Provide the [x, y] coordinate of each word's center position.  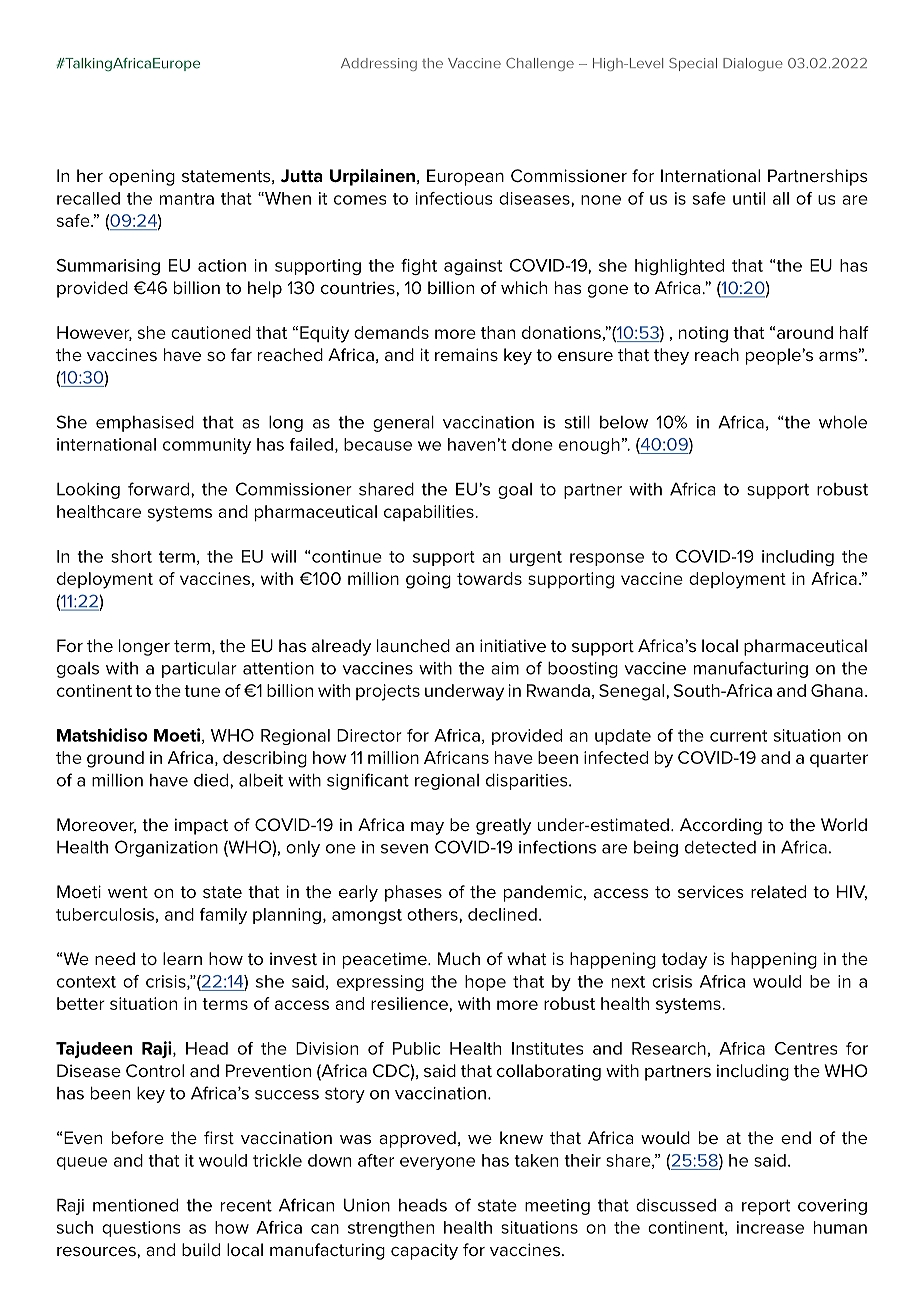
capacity [424, 1251]
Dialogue [753, 64]
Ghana [837, 690]
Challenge [540, 64]
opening [142, 177]
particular [199, 670]
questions [141, 1229]
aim [505, 668]
